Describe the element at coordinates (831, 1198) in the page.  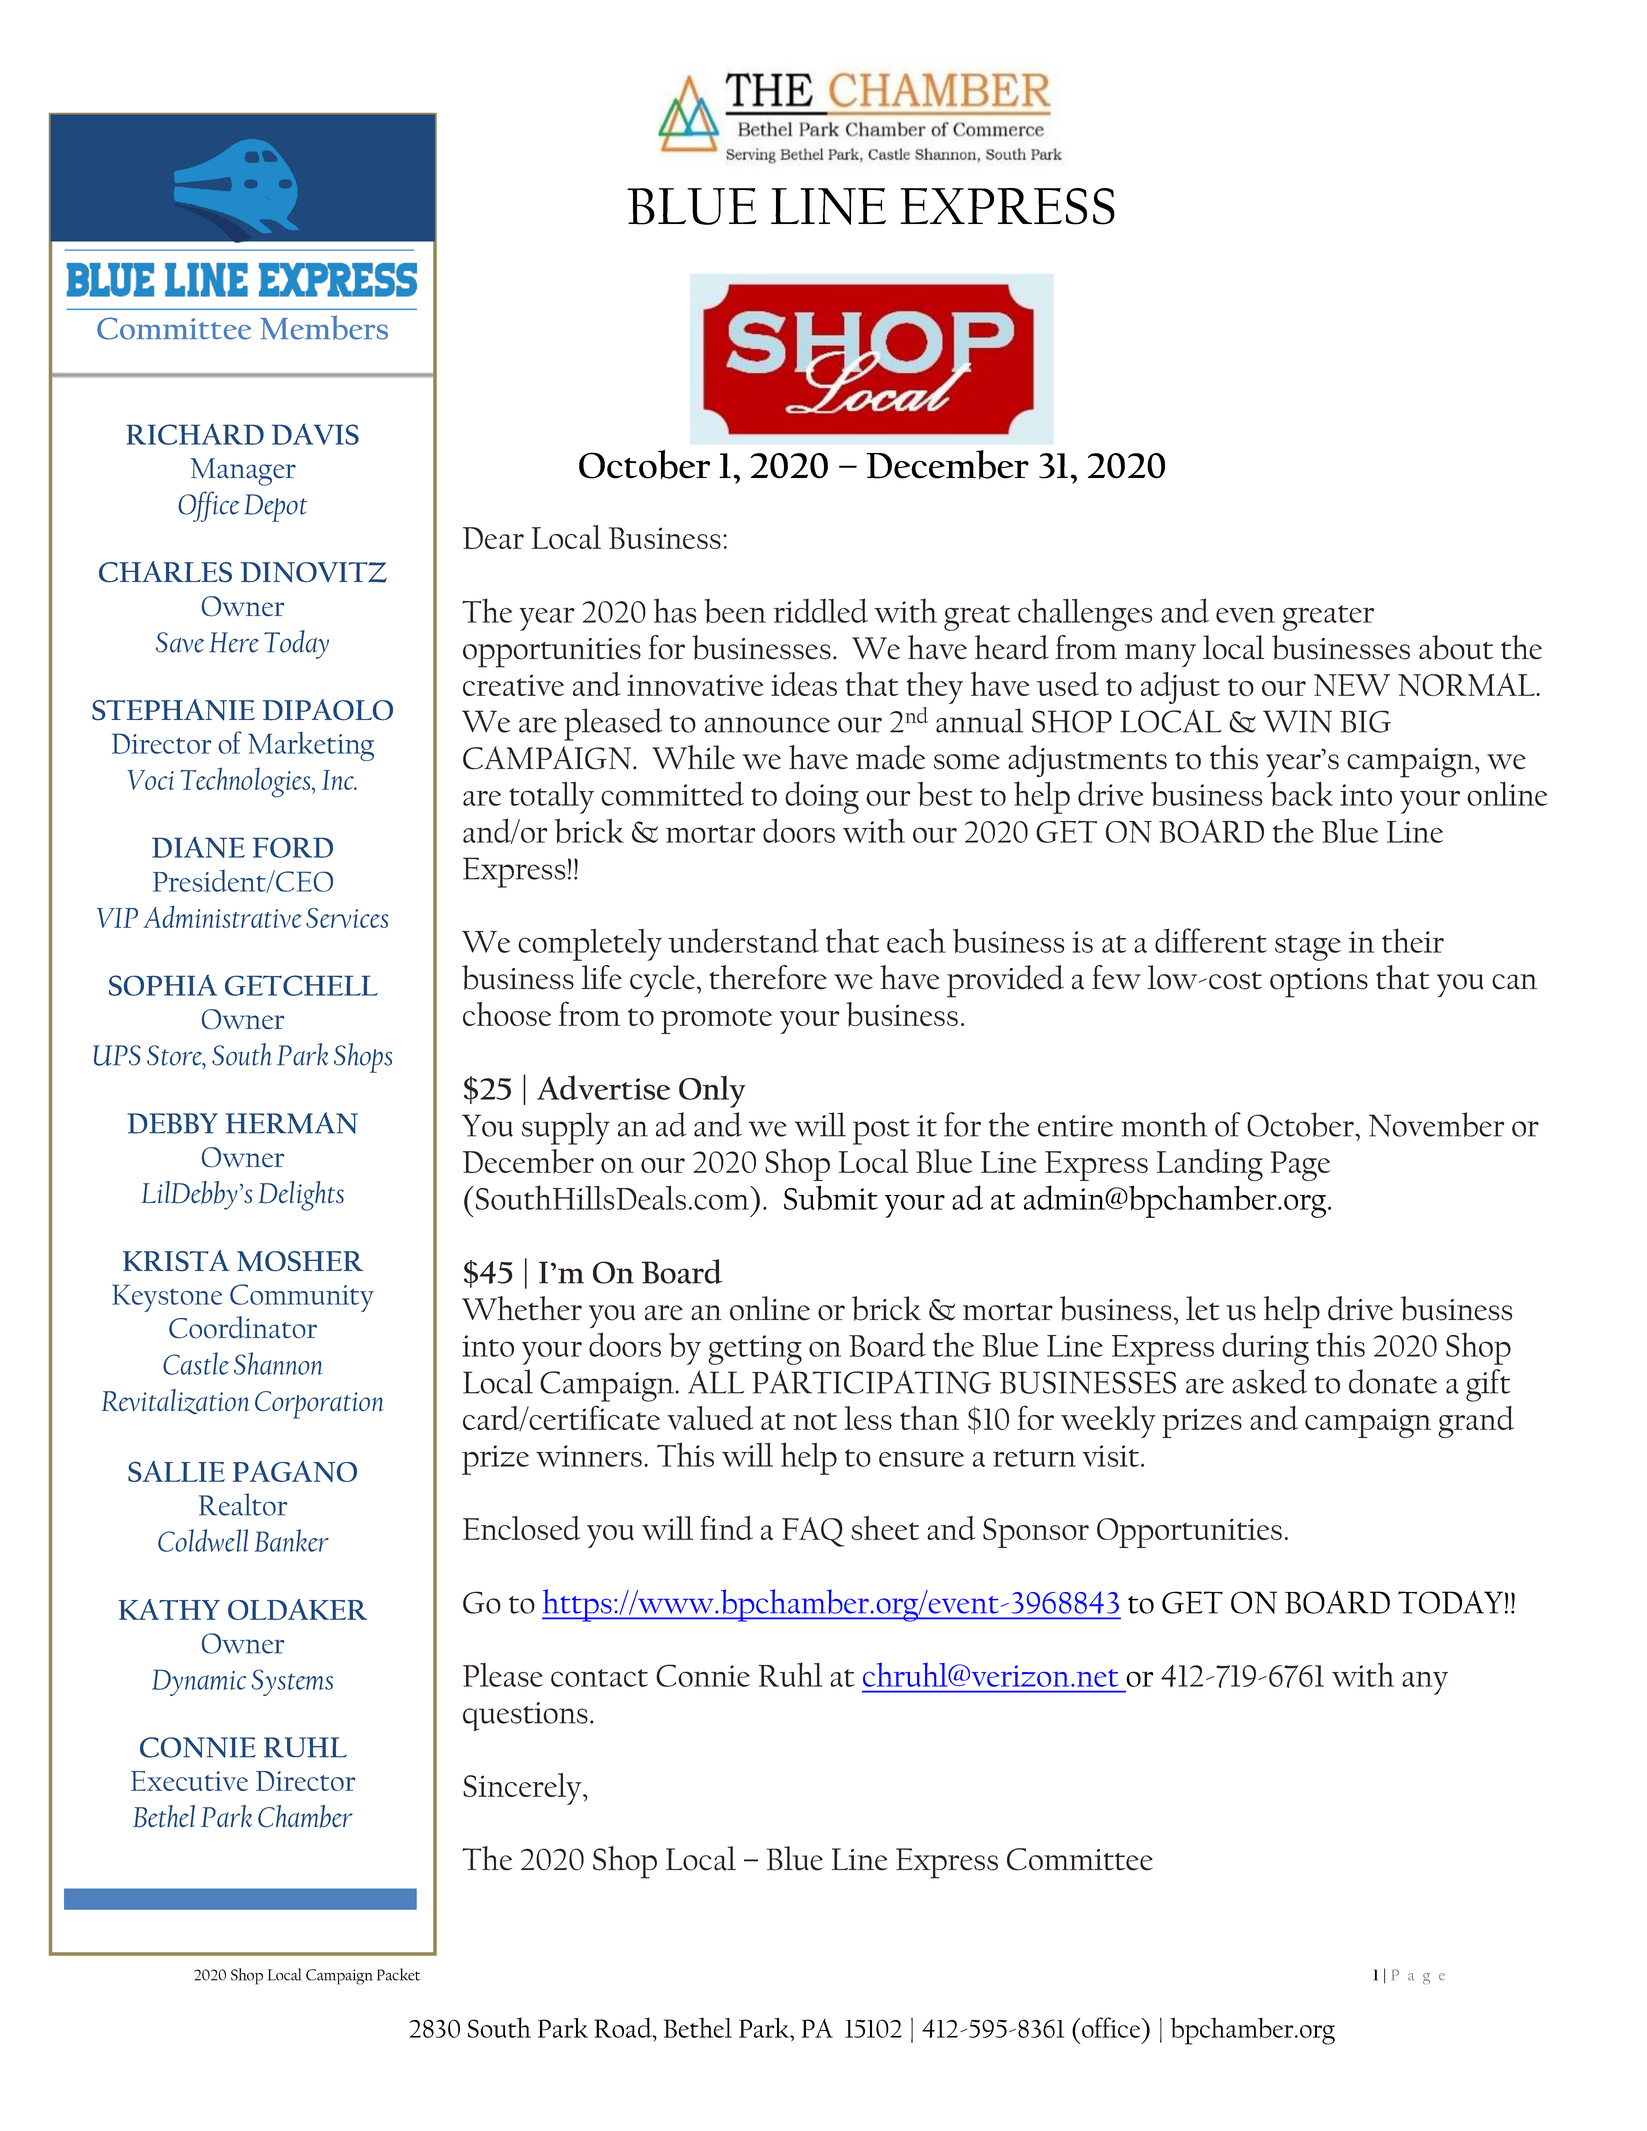
I see `Submit` at that location.
